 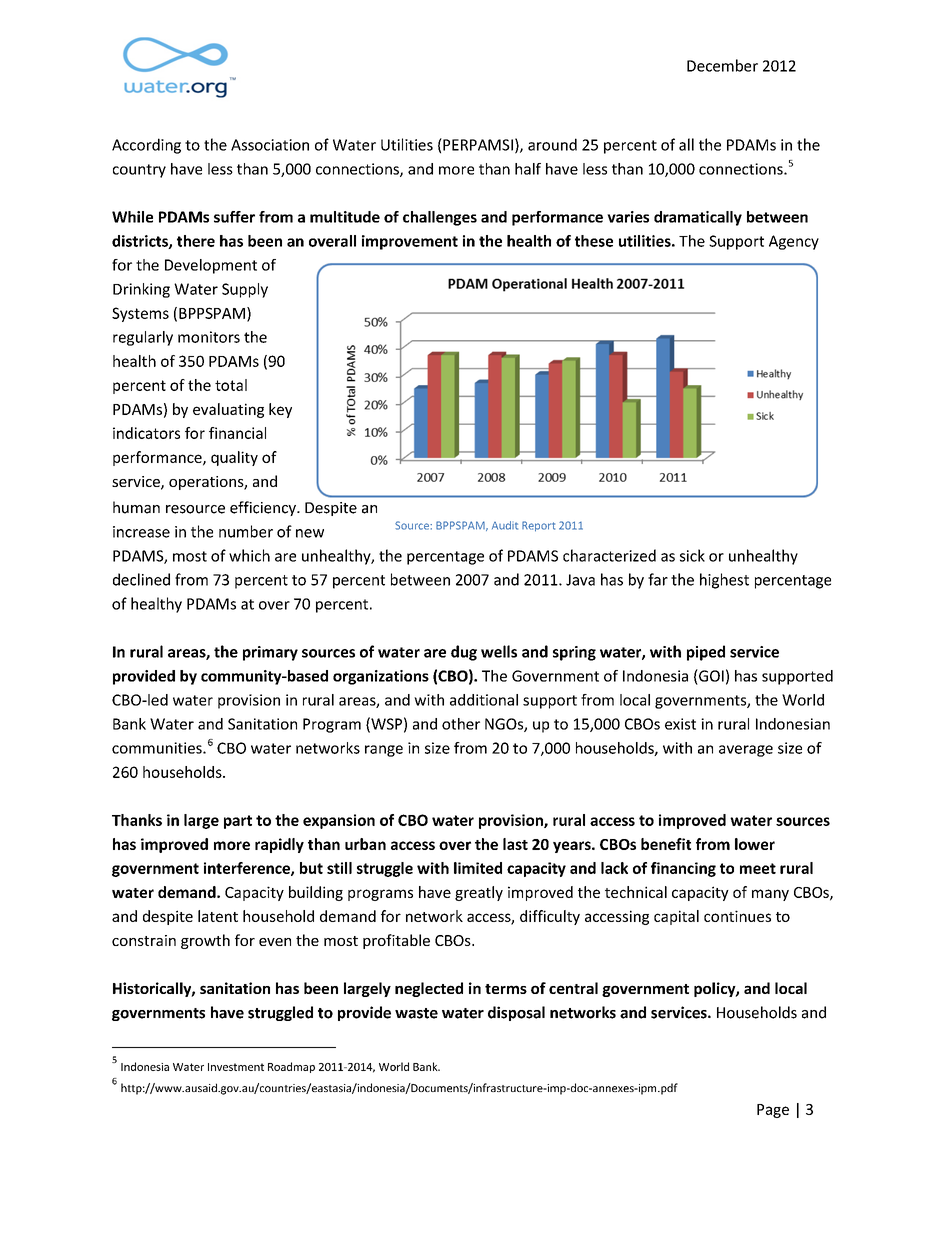 I want to click on around, so click(x=552, y=144).
